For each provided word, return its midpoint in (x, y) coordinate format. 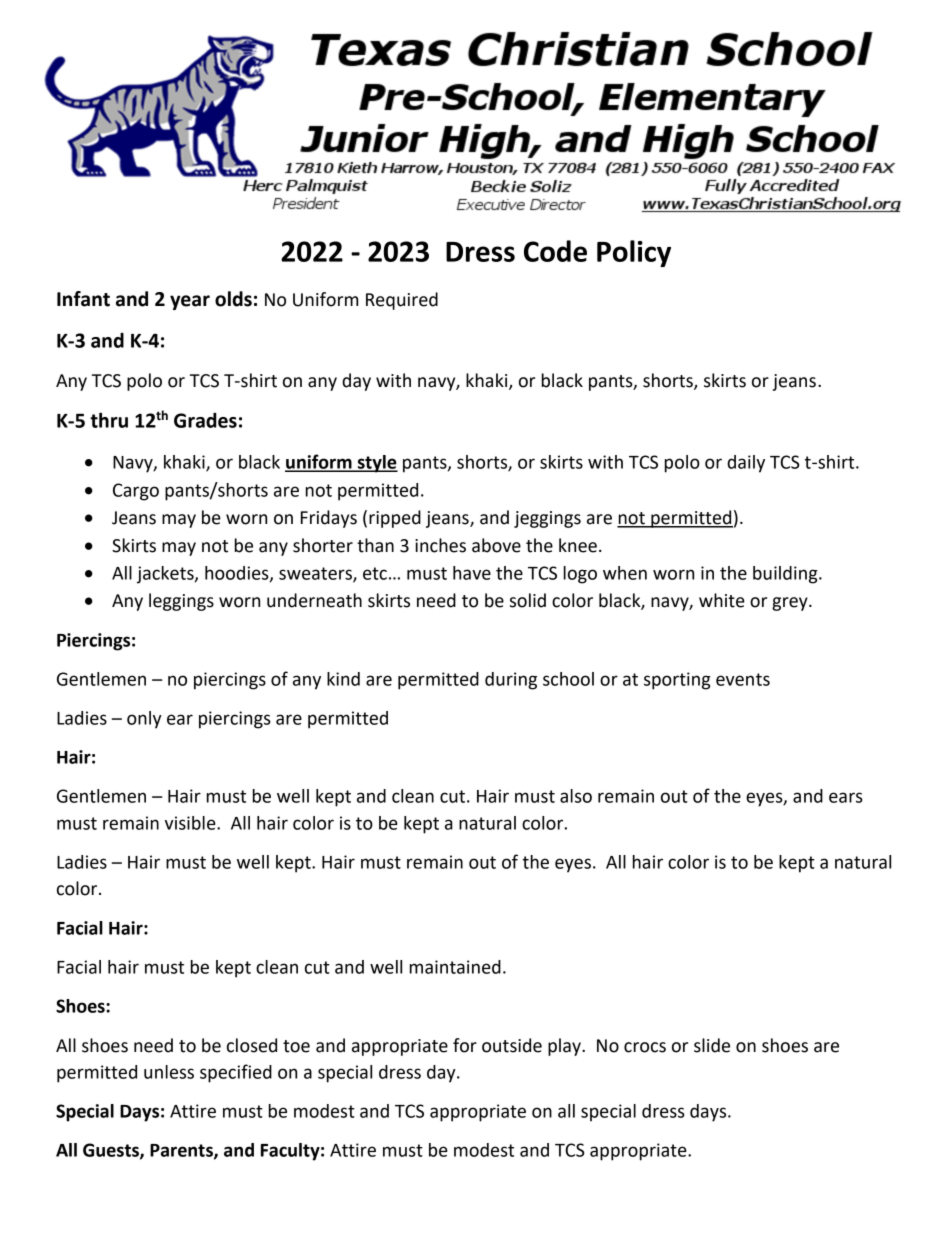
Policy (634, 253)
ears (846, 797)
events (743, 679)
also (576, 796)
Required (402, 301)
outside (512, 1045)
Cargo (136, 492)
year (190, 302)
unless (169, 1072)
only (144, 720)
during (511, 681)
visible (191, 823)
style (377, 464)
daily (746, 464)
